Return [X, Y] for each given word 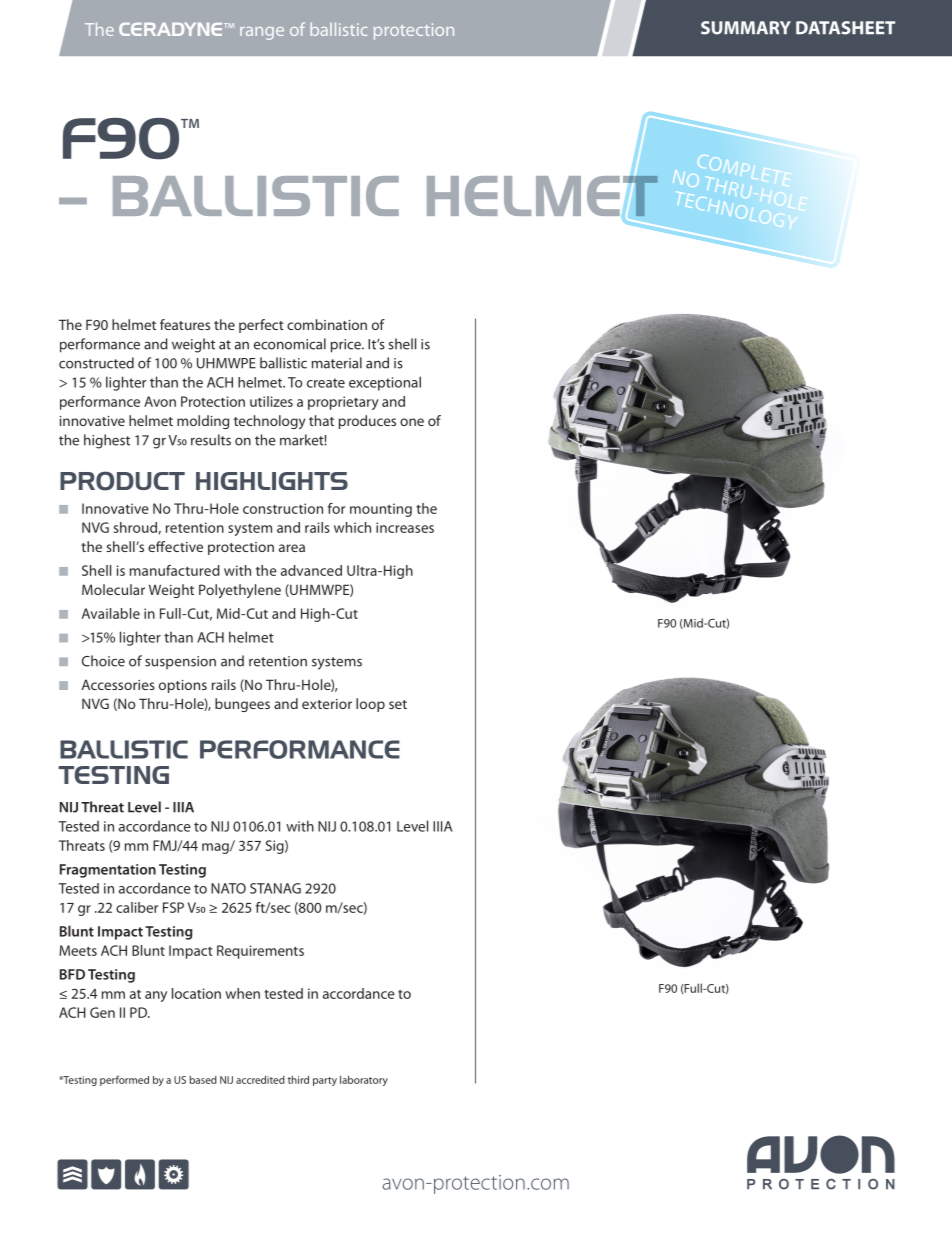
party [325, 1081]
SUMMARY [746, 28]
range [262, 33]
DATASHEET [845, 28]
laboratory [364, 1081]
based [203, 1080]
